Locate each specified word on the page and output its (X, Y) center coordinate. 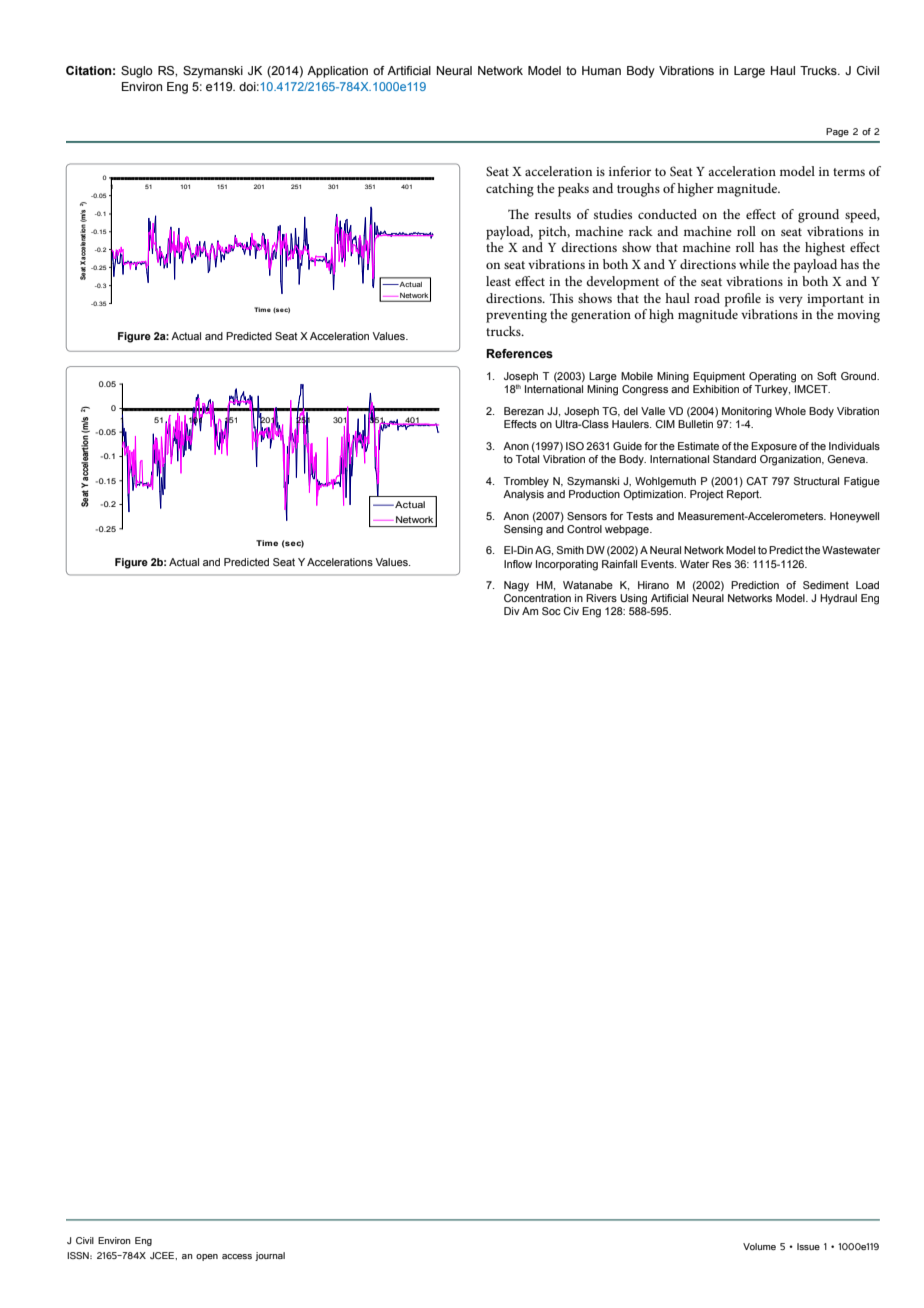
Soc (551, 611)
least (498, 281)
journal (270, 1256)
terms (849, 172)
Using (633, 599)
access (237, 1256)
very (791, 301)
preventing (516, 316)
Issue (808, 1246)
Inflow (518, 564)
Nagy (516, 586)
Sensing (523, 530)
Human (601, 70)
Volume (759, 1246)
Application (337, 72)
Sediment (826, 585)
